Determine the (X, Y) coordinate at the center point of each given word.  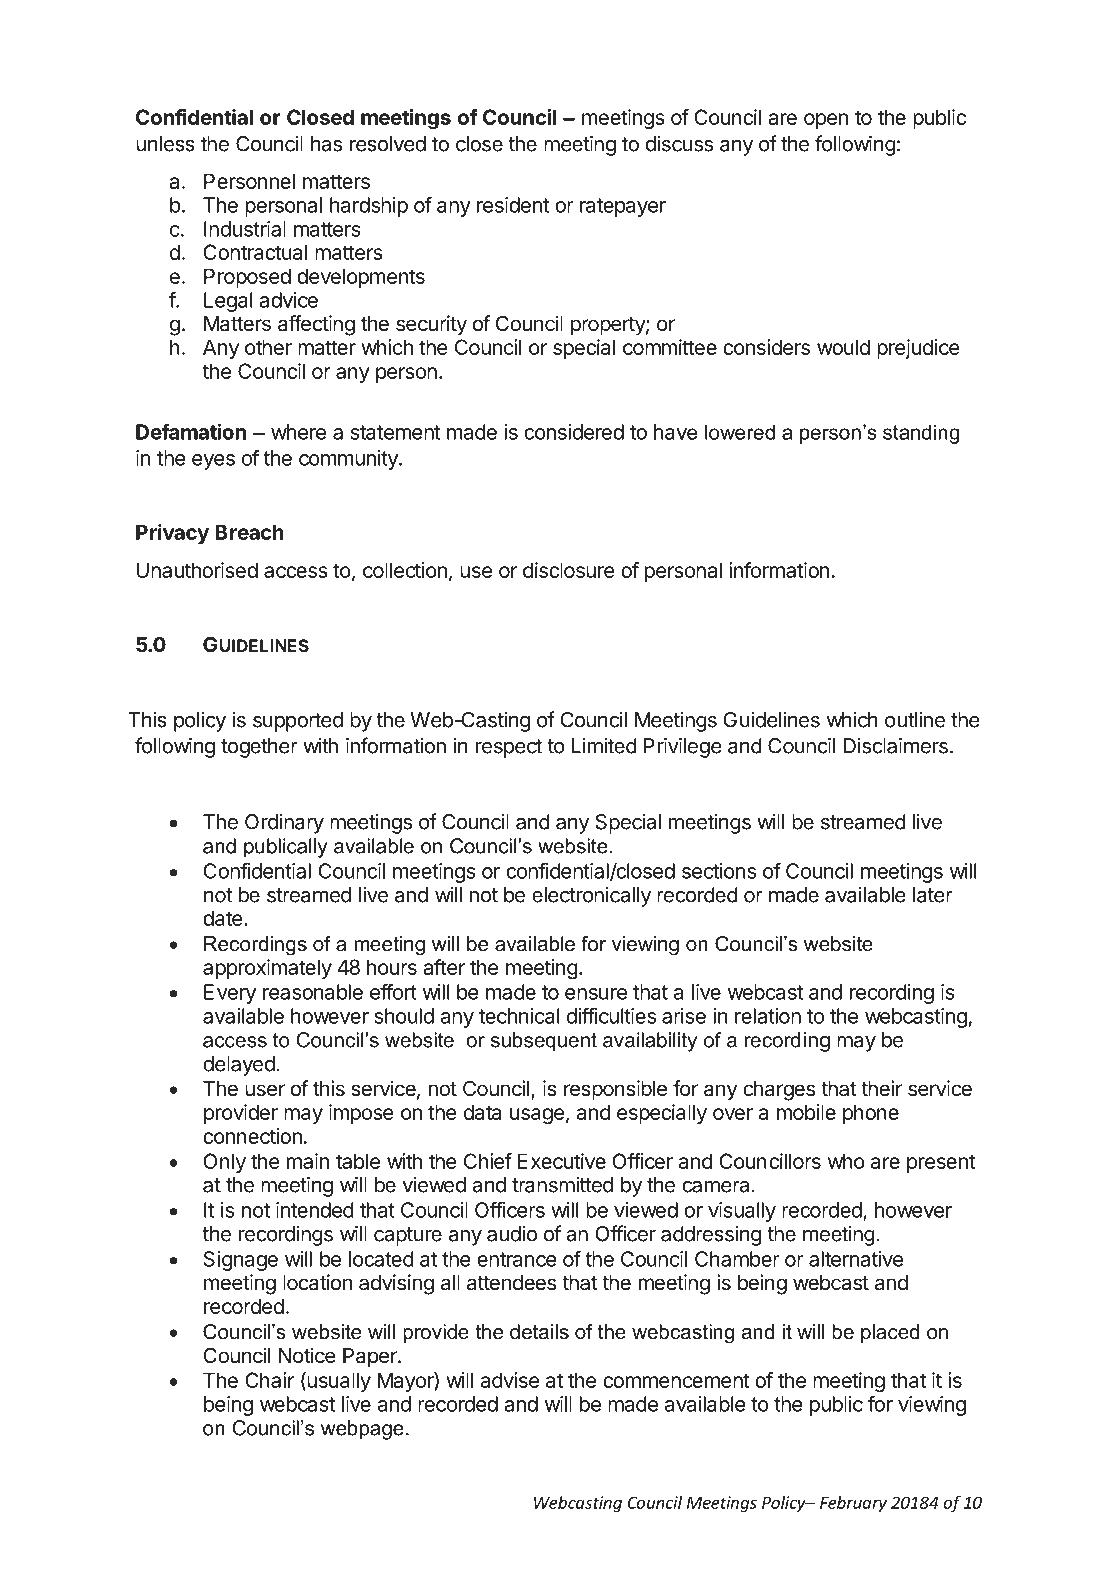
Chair (269, 1380)
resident (513, 205)
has (326, 144)
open (826, 121)
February (853, 1504)
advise (510, 1380)
